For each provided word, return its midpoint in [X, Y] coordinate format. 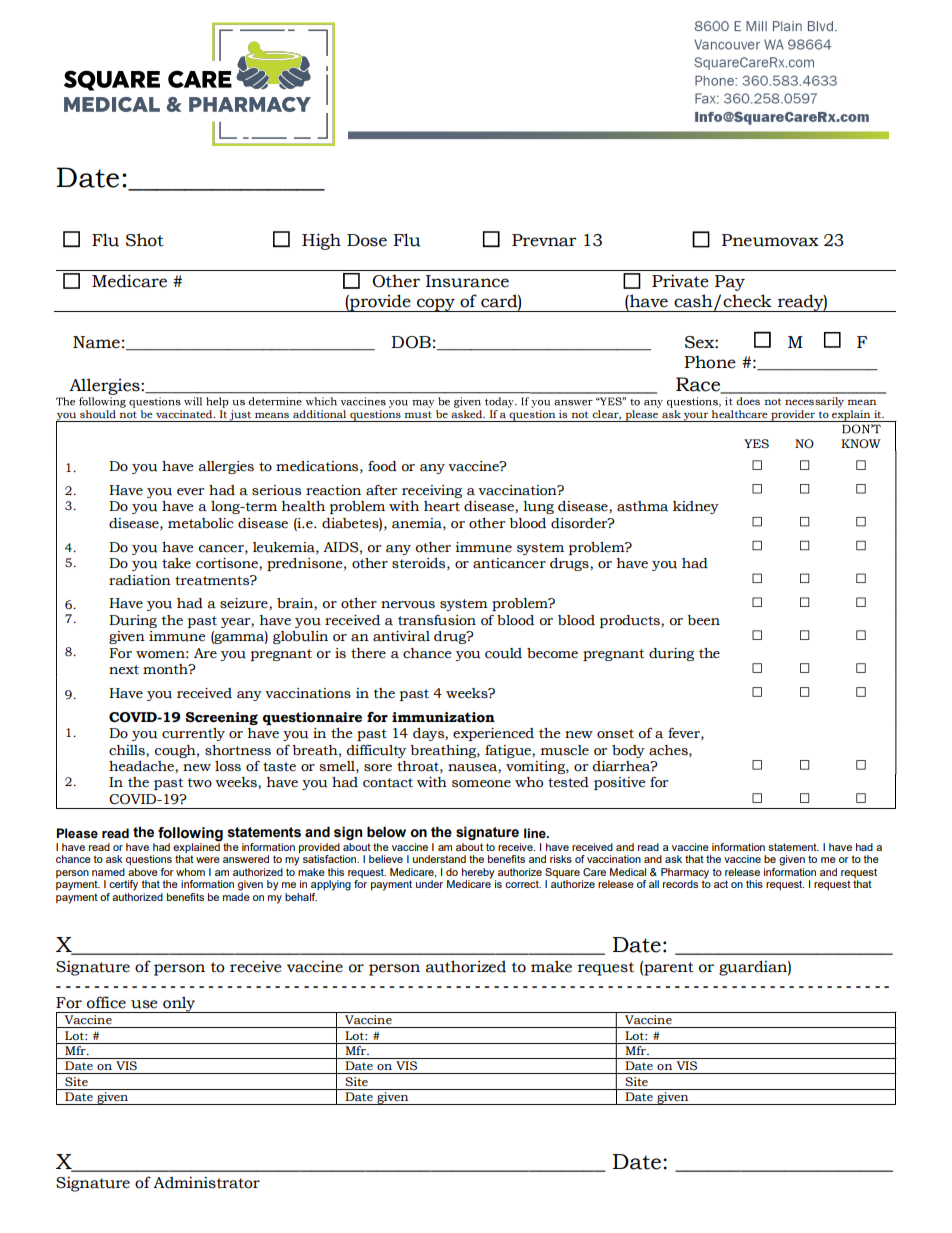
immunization [443, 717]
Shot [145, 240]
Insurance [467, 281]
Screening [222, 718]
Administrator [206, 1182]
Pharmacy [685, 874]
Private [680, 281]
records [680, 884]
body [628, 751]
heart [442, 506]
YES [756, 443]
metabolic [201, 523]
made [236, 897]
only [179, 1004]
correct [523, 884]
